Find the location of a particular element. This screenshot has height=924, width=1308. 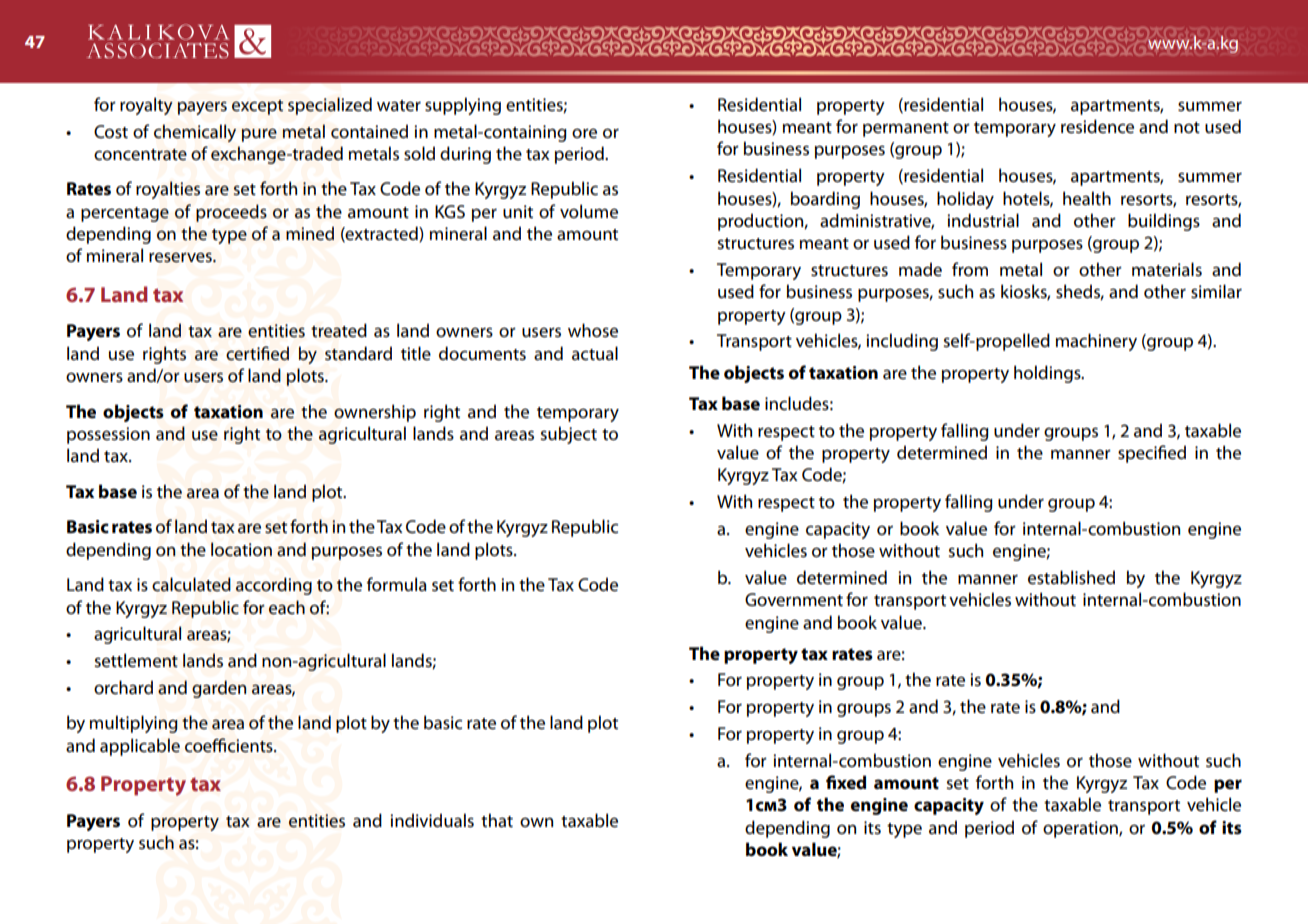

possession is located at coordinates (108, 435).
